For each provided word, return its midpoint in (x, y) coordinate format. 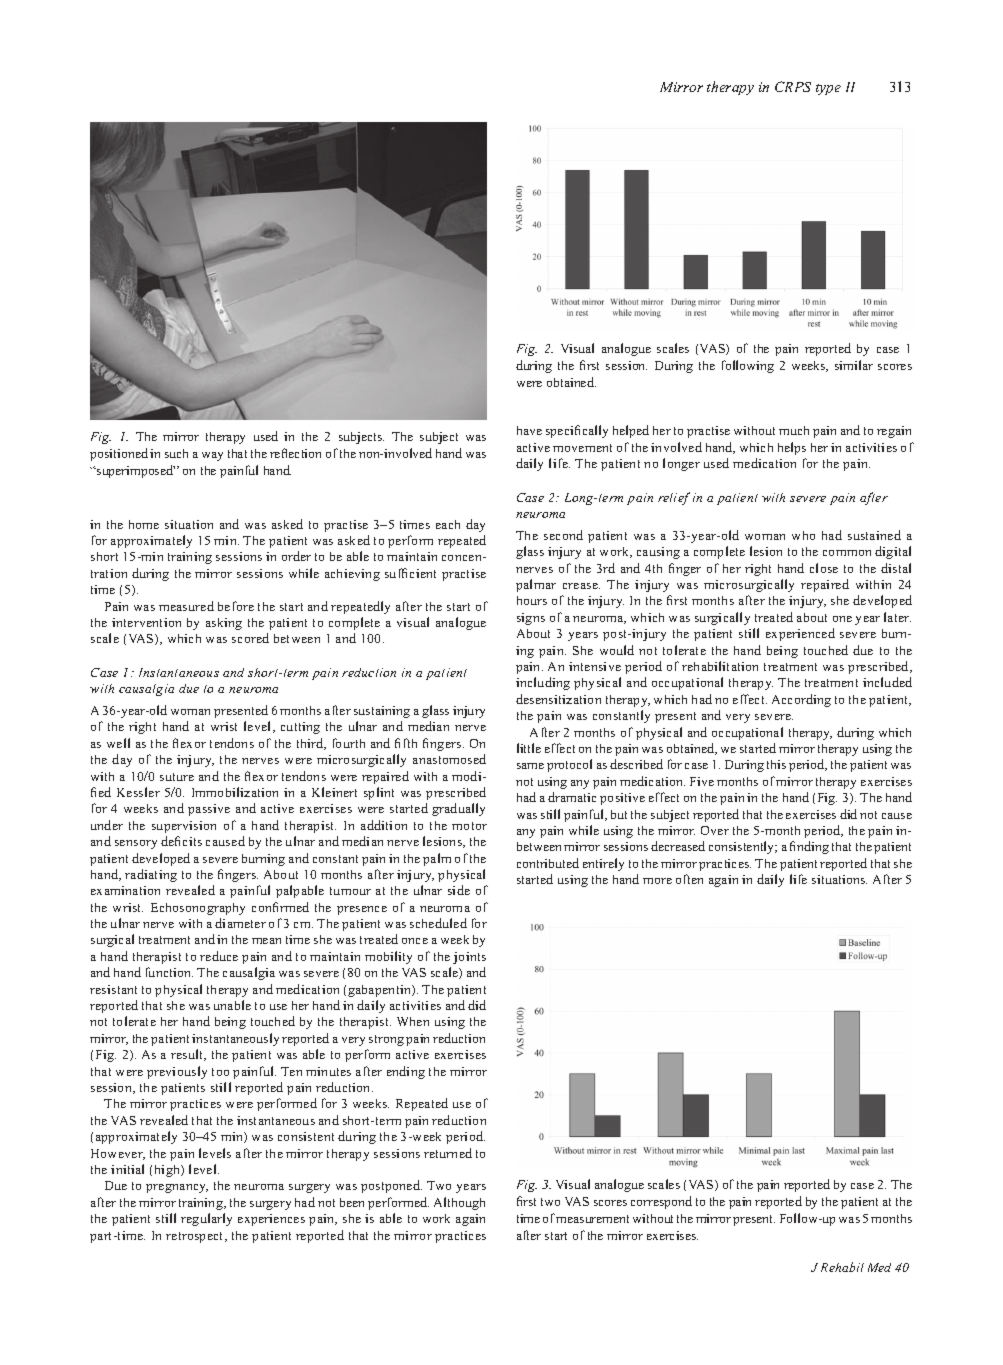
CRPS (793, 86)
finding (809, 847)
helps (792, 448)
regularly (206, 1219)
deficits (181, 841)
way (212, 456)
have (529, 430)
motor (469, 826)
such (176, 453)
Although (459, 1203)
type (828, 89)
